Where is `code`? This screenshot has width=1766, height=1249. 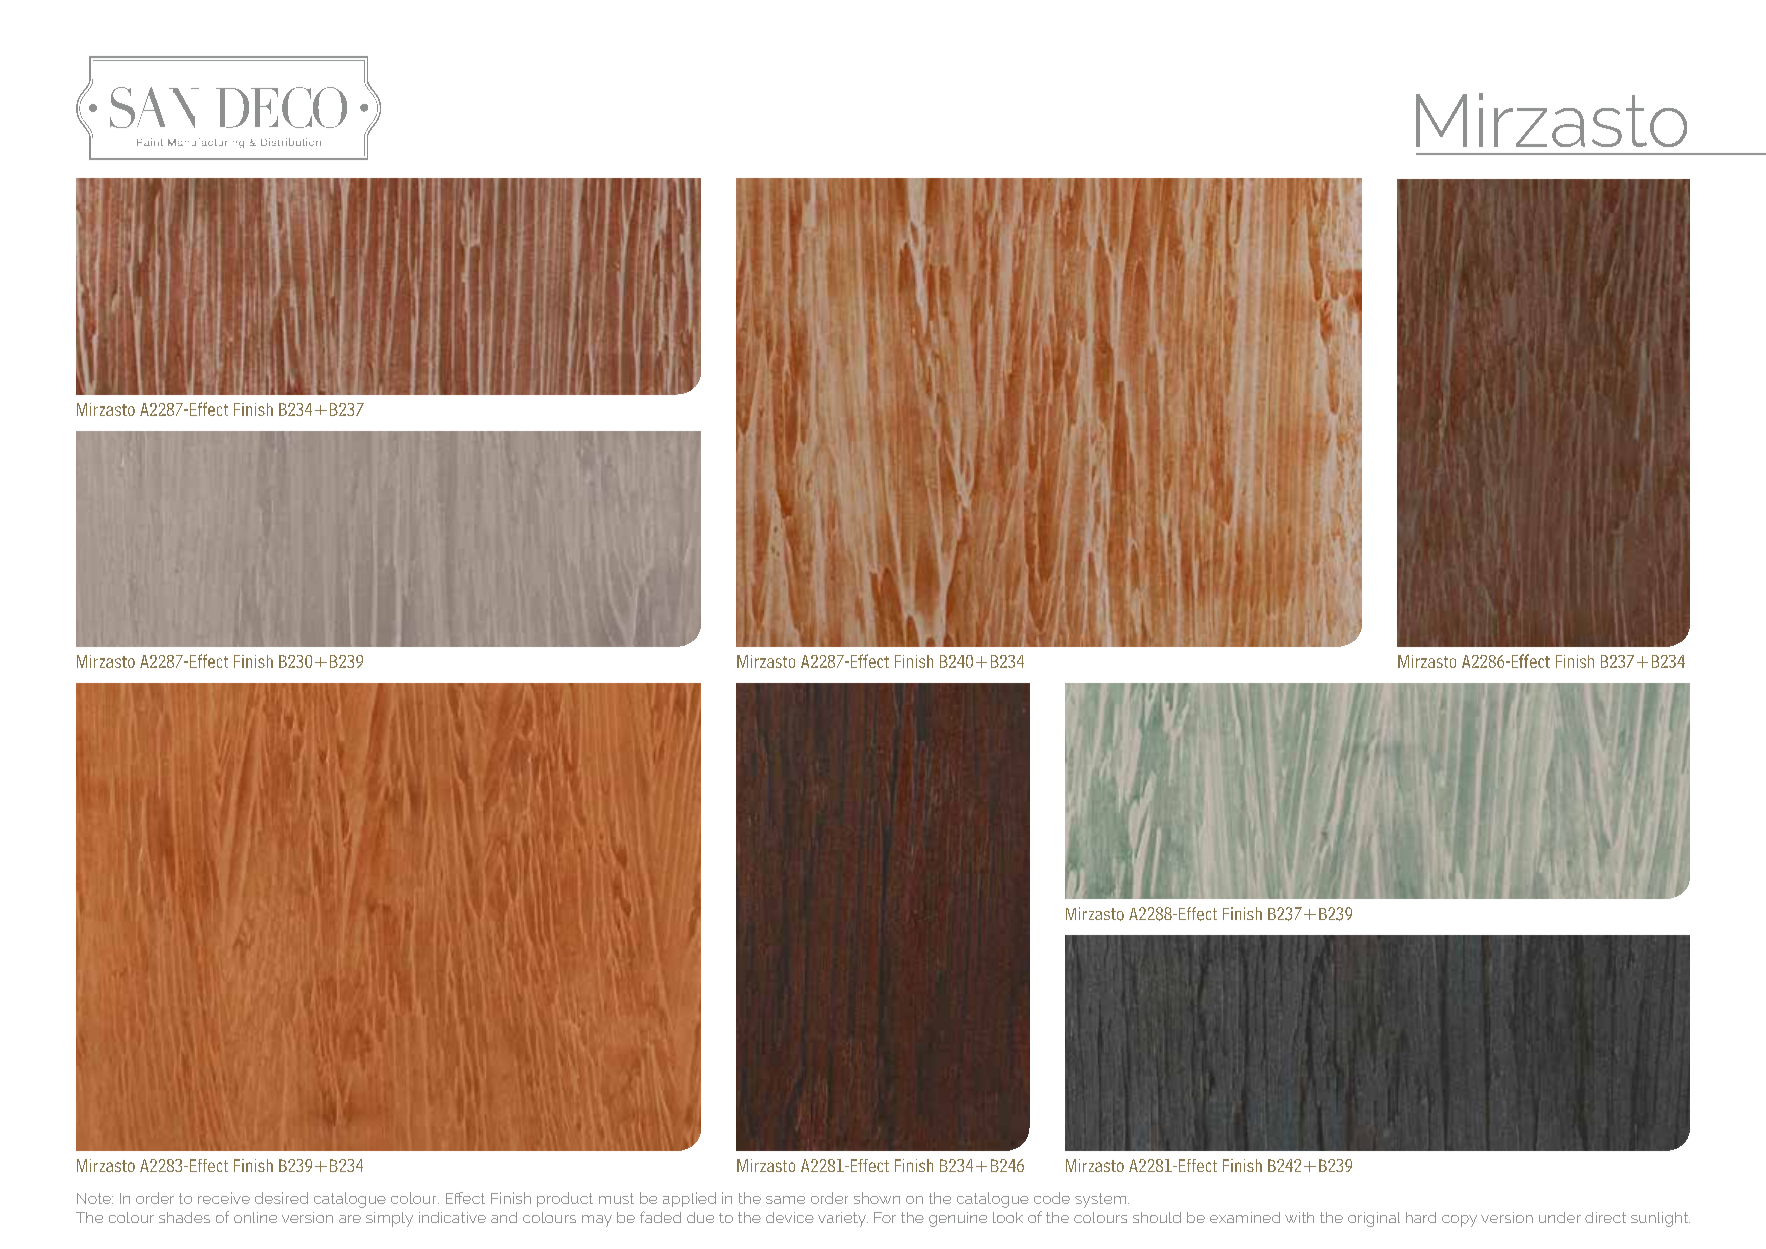 code is located at coordinates (1052, 1198).
